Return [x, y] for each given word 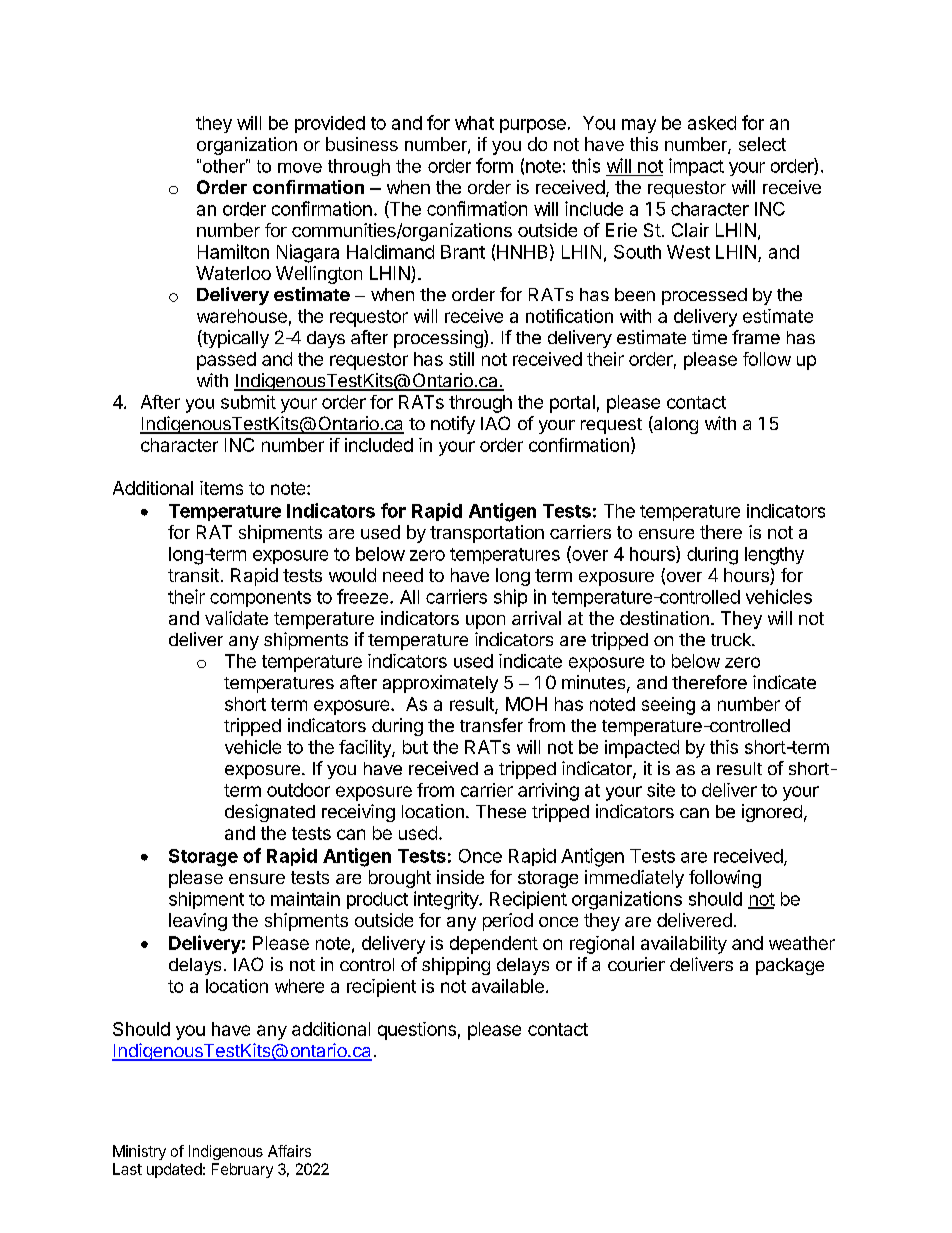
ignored [772, 813]
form [494, 165]
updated [174, 1170]
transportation [487, 534]
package [790, 966]
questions [417, 1031]
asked [712, 123]
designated [270, 813]
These [501, 811]
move [300, 168]
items [221, 488]
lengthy [774, 556]
